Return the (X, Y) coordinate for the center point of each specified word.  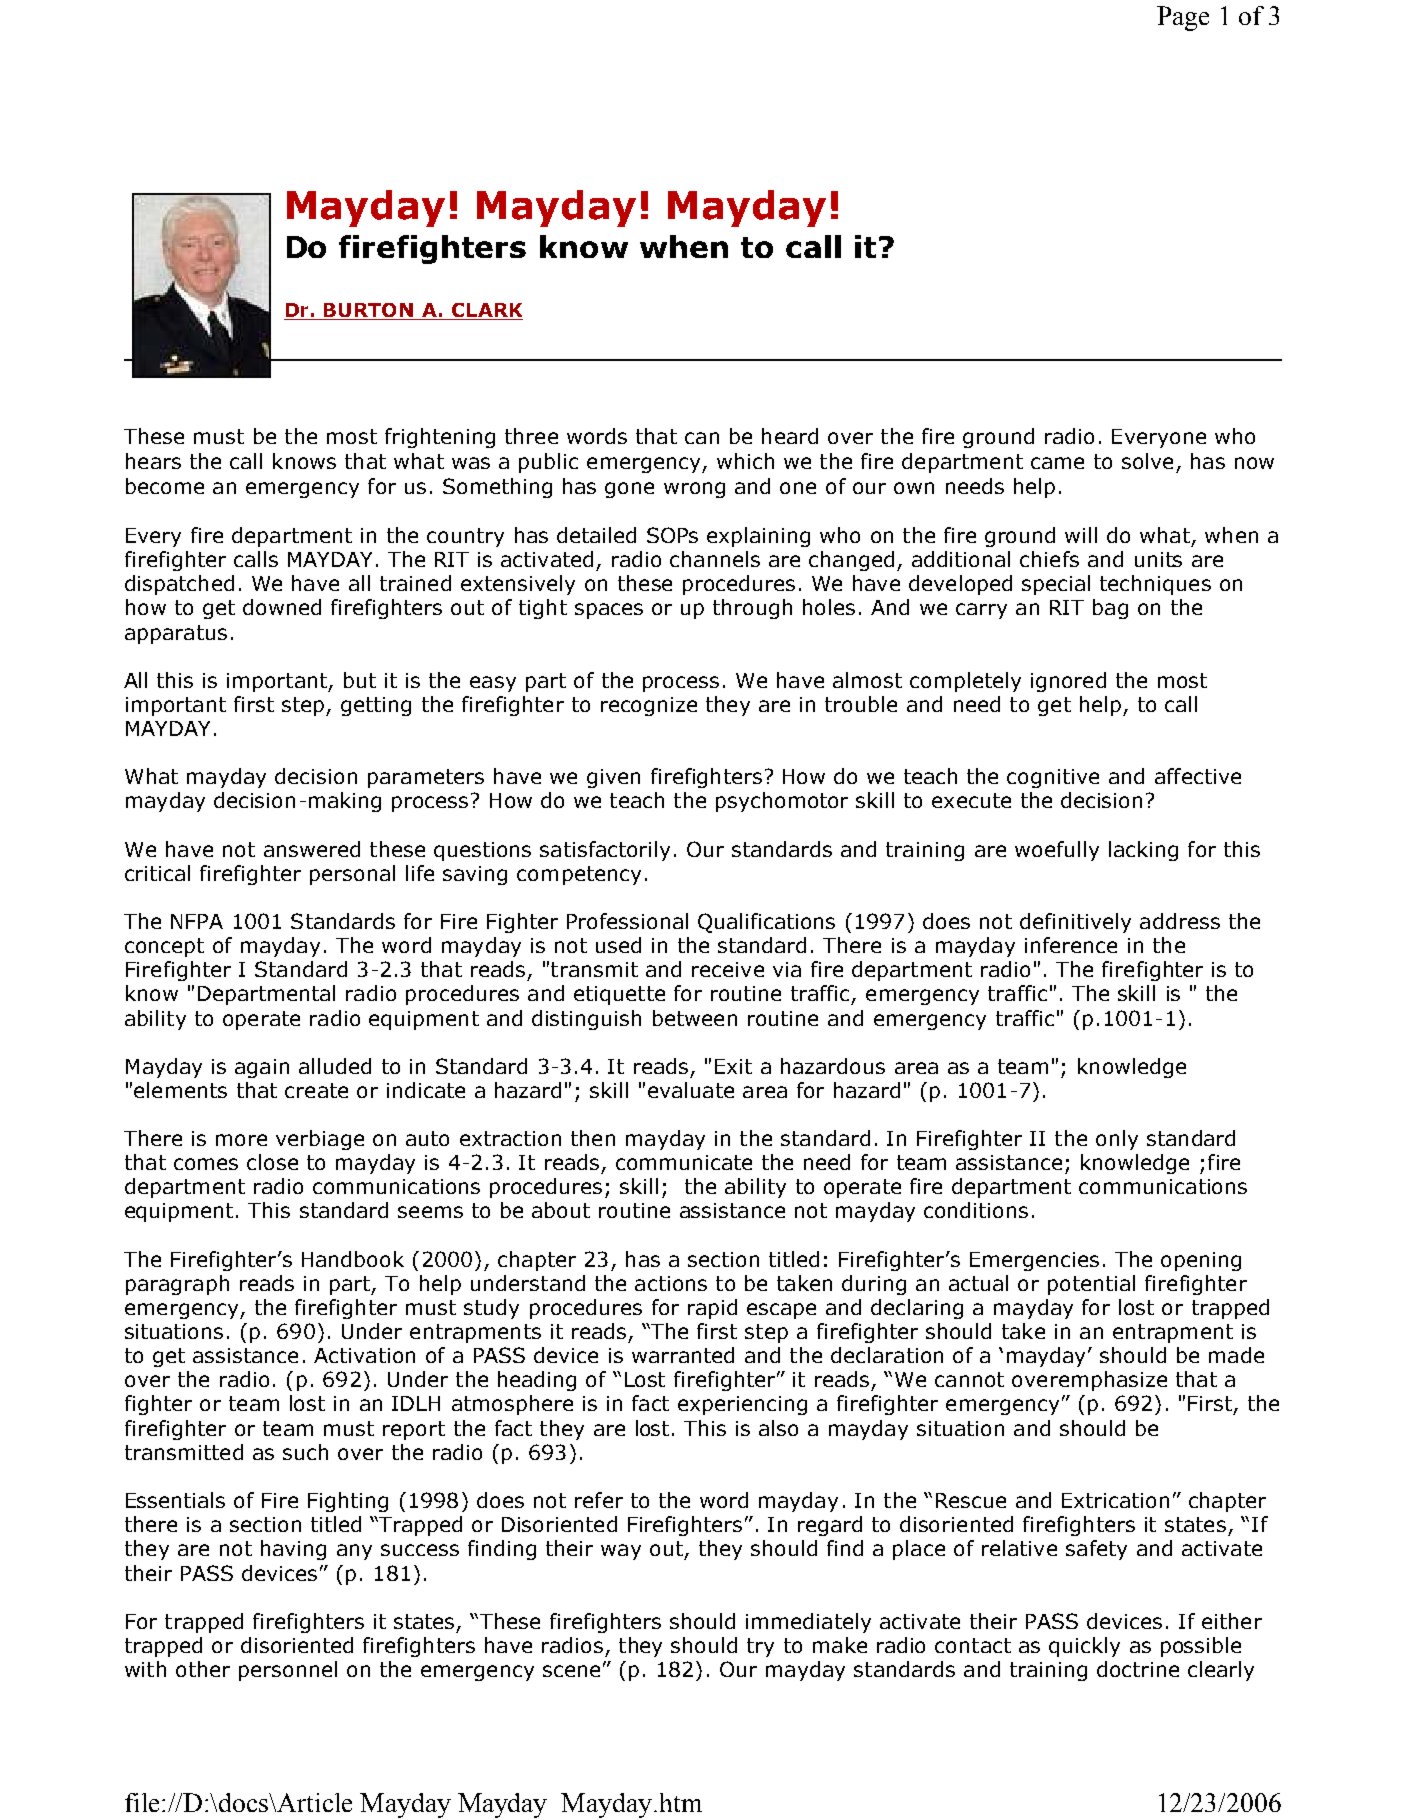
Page (1183, 18)
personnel (288, 1671)
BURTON (369, 311)
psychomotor (782, 802)
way (621, 1552)
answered (312, 849)
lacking (1143, 851)
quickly (1084, 1647)
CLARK (486, 311)
